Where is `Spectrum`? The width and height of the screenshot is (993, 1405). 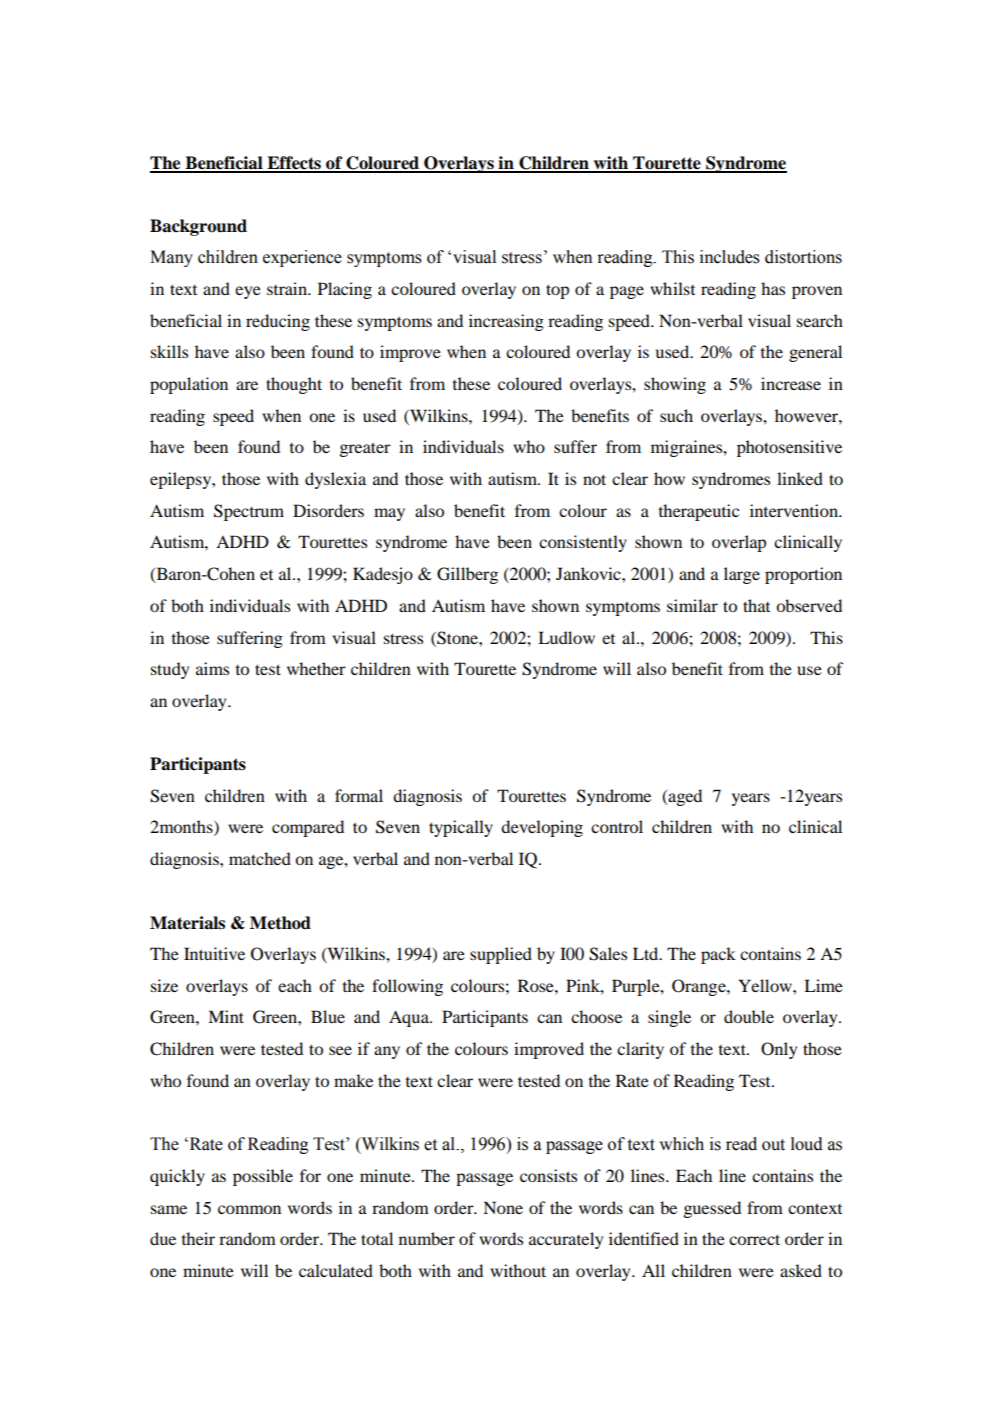
Spectrum is located at coordinates (249, 512).
